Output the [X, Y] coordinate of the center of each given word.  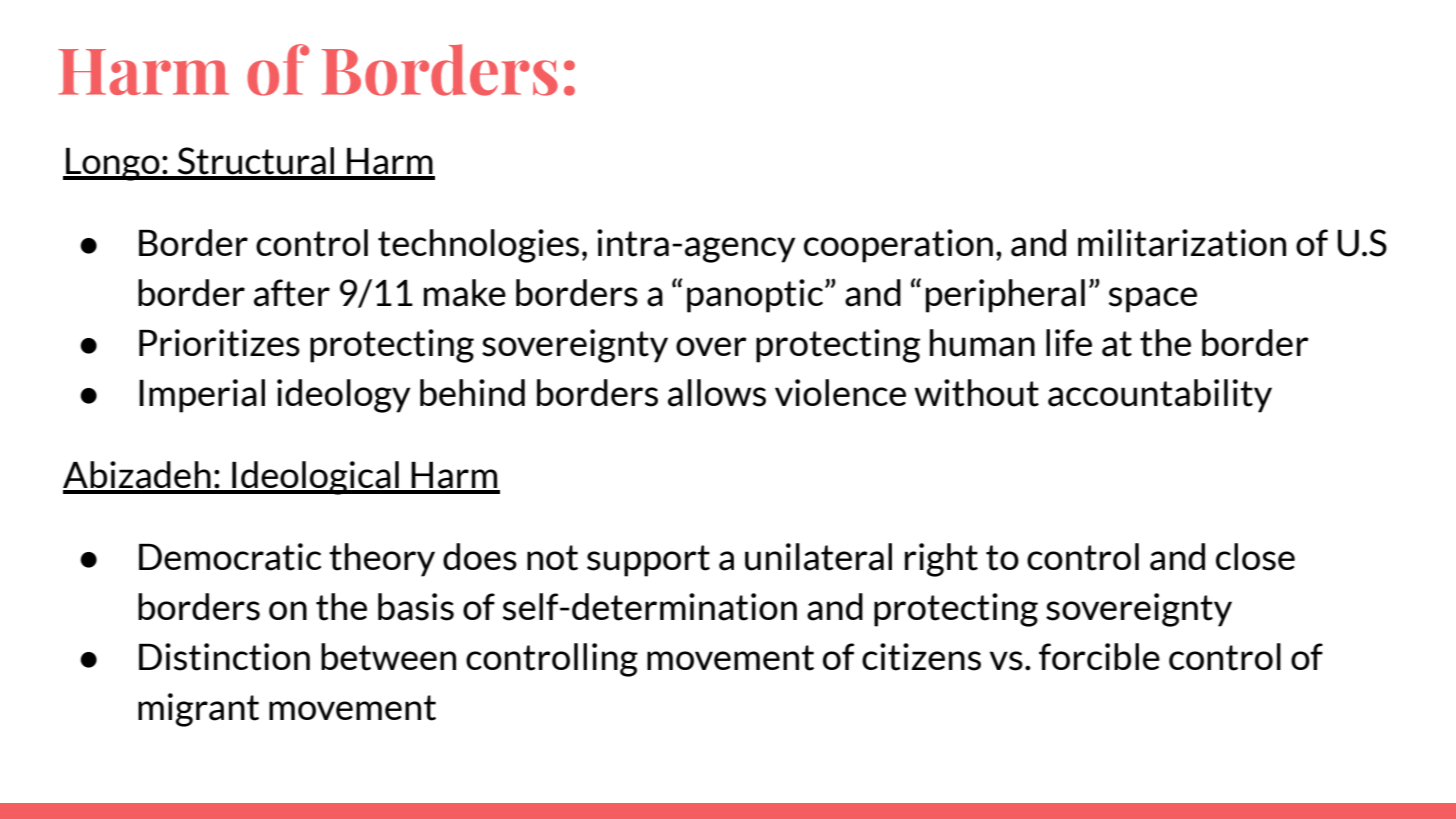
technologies [478, 246]
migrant [198, 710]
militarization [1182, 243]
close [1255, 557]
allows [717, 393]
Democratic [230, 557]
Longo [113, 164]
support [648, 561]
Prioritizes [219, 343]
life [1069, 342]
